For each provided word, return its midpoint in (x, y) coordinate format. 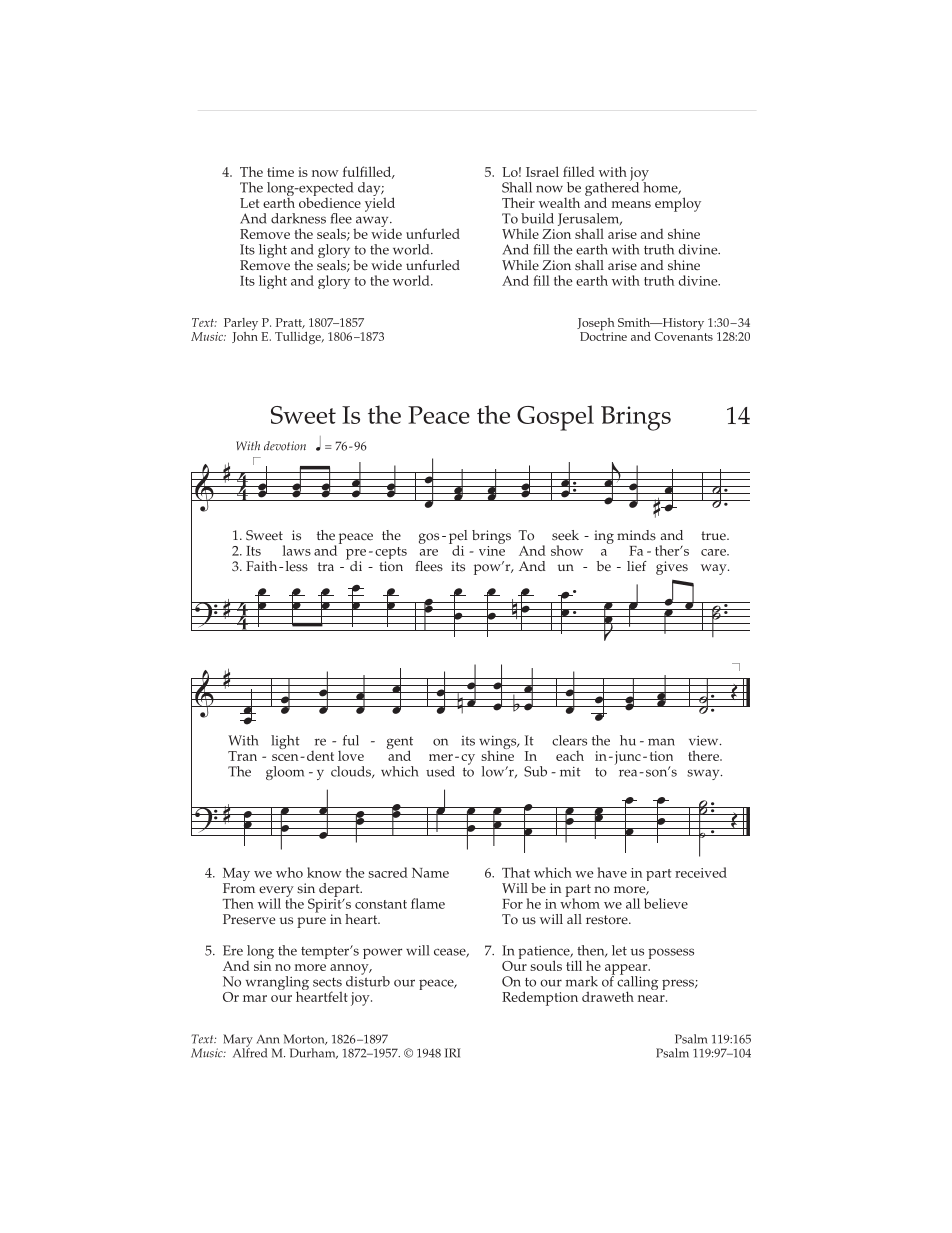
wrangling (277, 984)
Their (518, 202)
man (661, 742)
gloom (285, 773)
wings (499, 744)
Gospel (555, 418)
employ (678, 204)
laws (297, 550)
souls (546, 965)
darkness (298, 218)
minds (636, 535)
